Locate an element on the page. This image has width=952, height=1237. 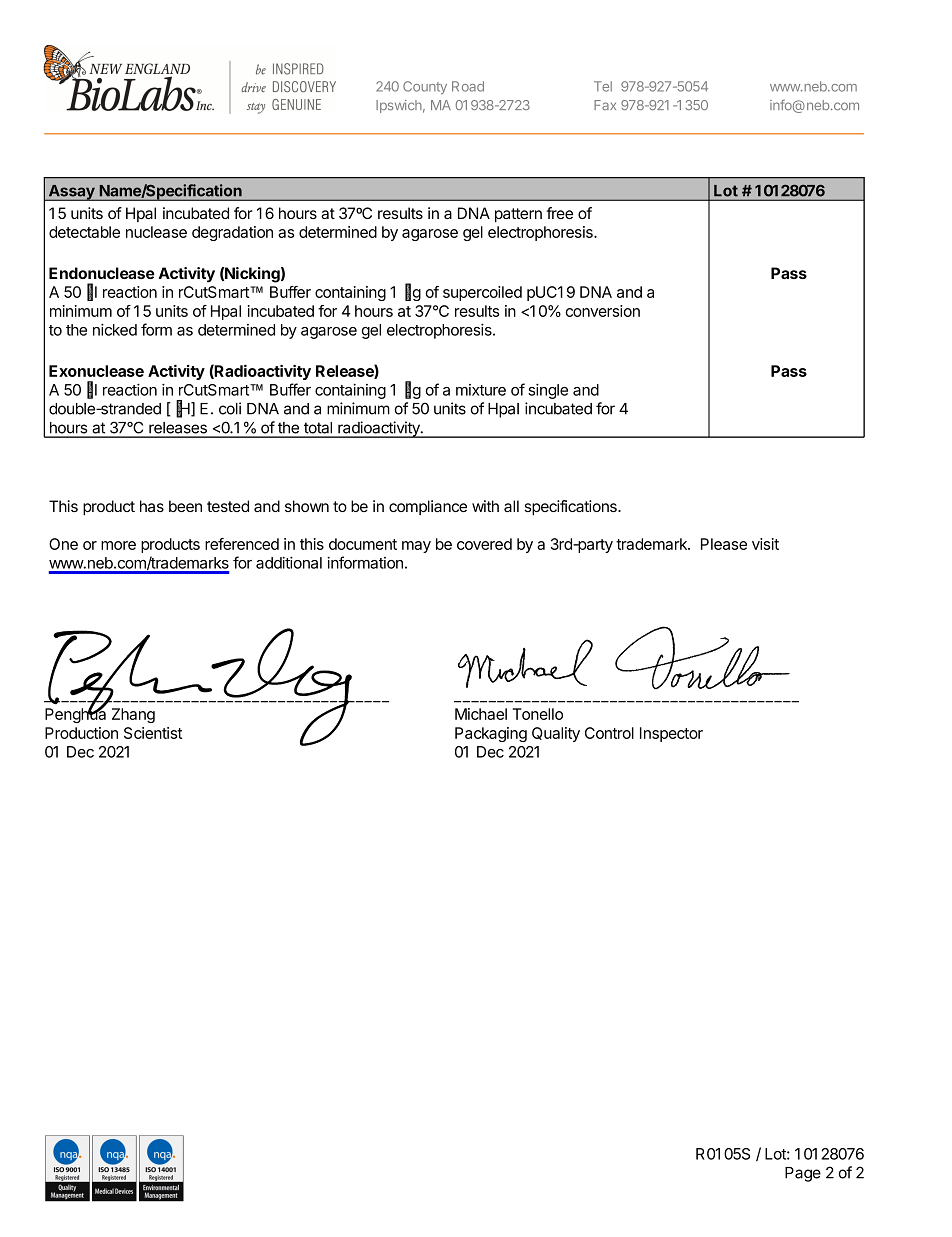
may is located at coordinates (416, 547).
